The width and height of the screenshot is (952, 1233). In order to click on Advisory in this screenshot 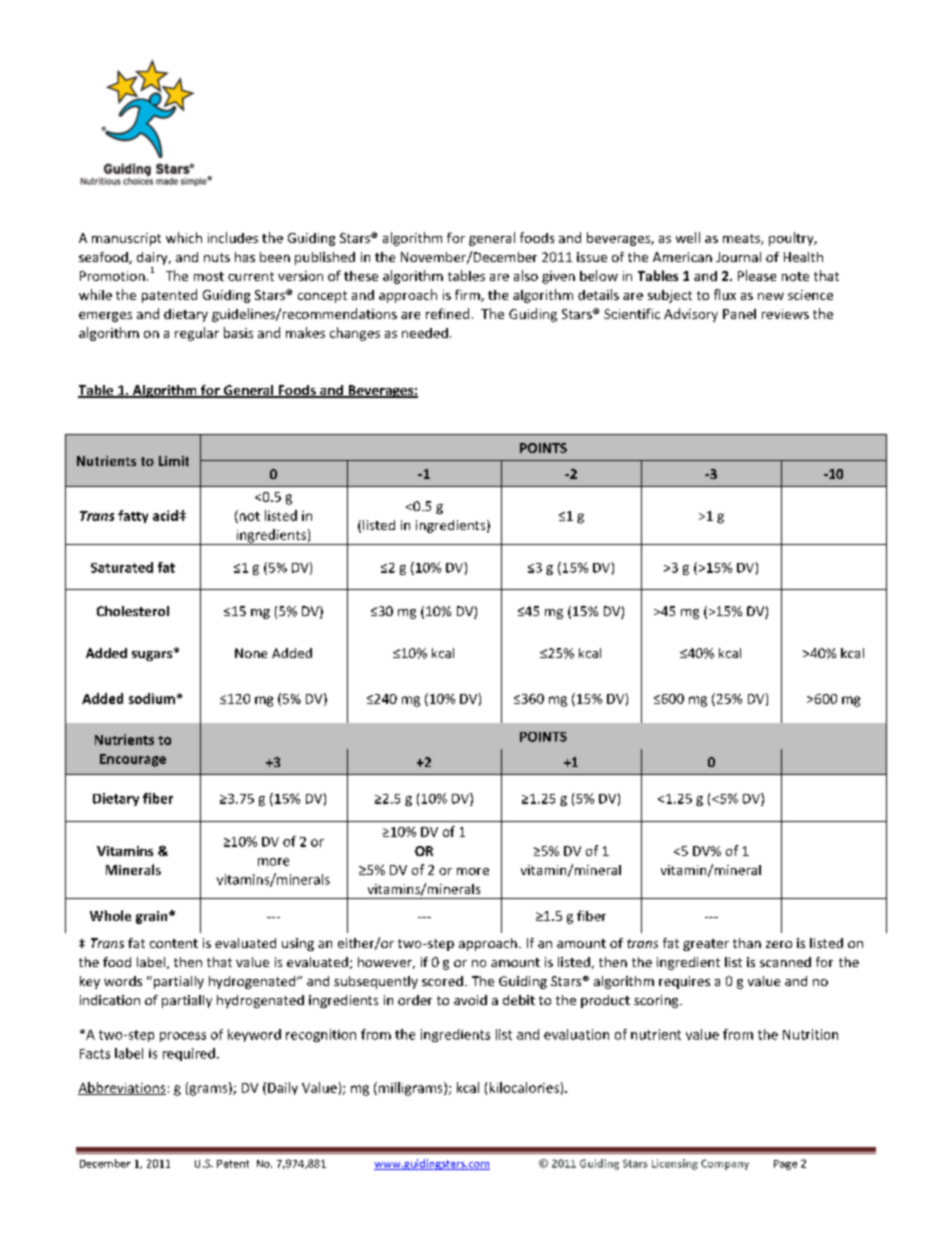, I will do `click(691, 315)`.
